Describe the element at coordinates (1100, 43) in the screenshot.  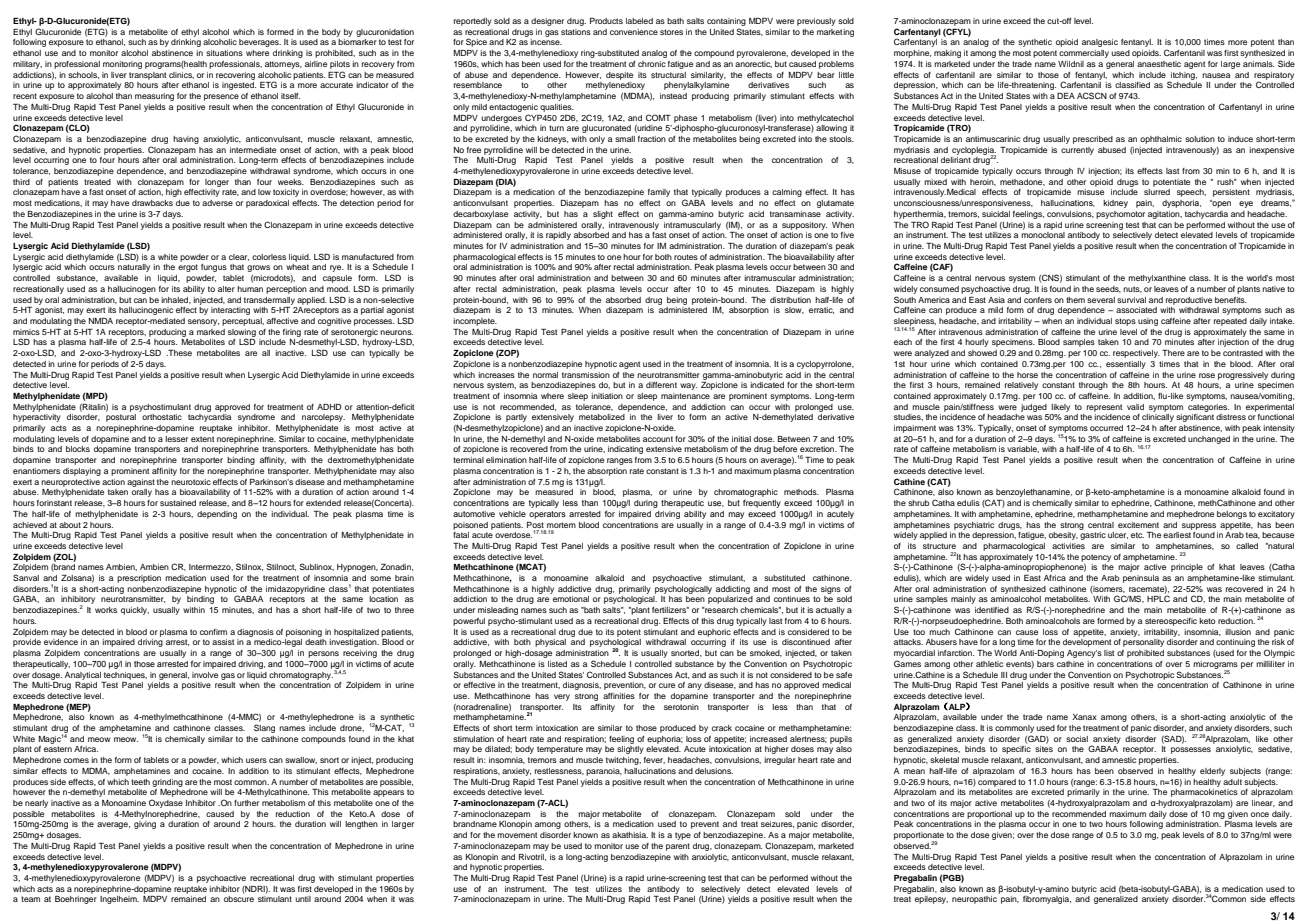
I see `analgesic` at that location.
